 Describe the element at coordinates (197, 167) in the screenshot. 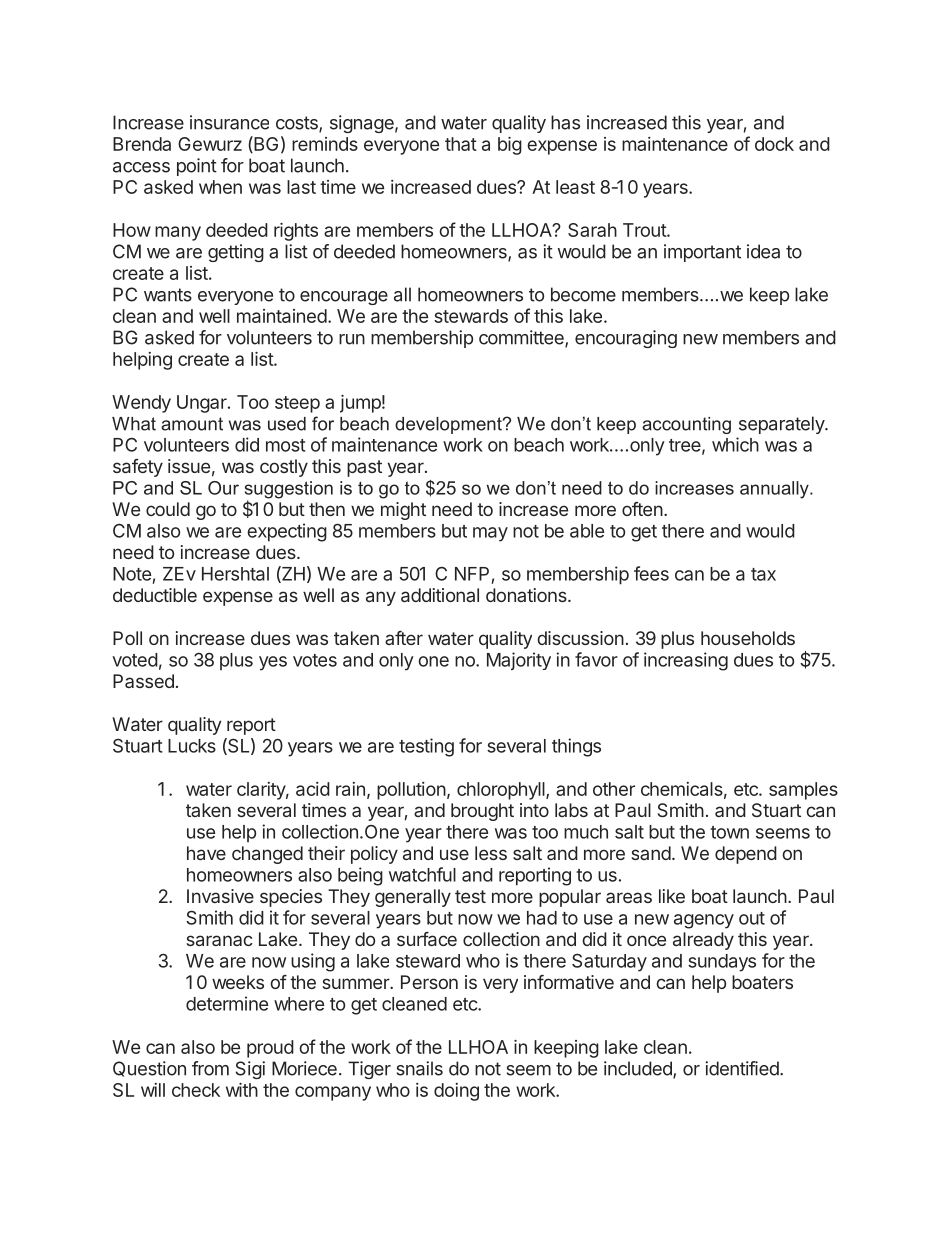

I see `point` at that location.
